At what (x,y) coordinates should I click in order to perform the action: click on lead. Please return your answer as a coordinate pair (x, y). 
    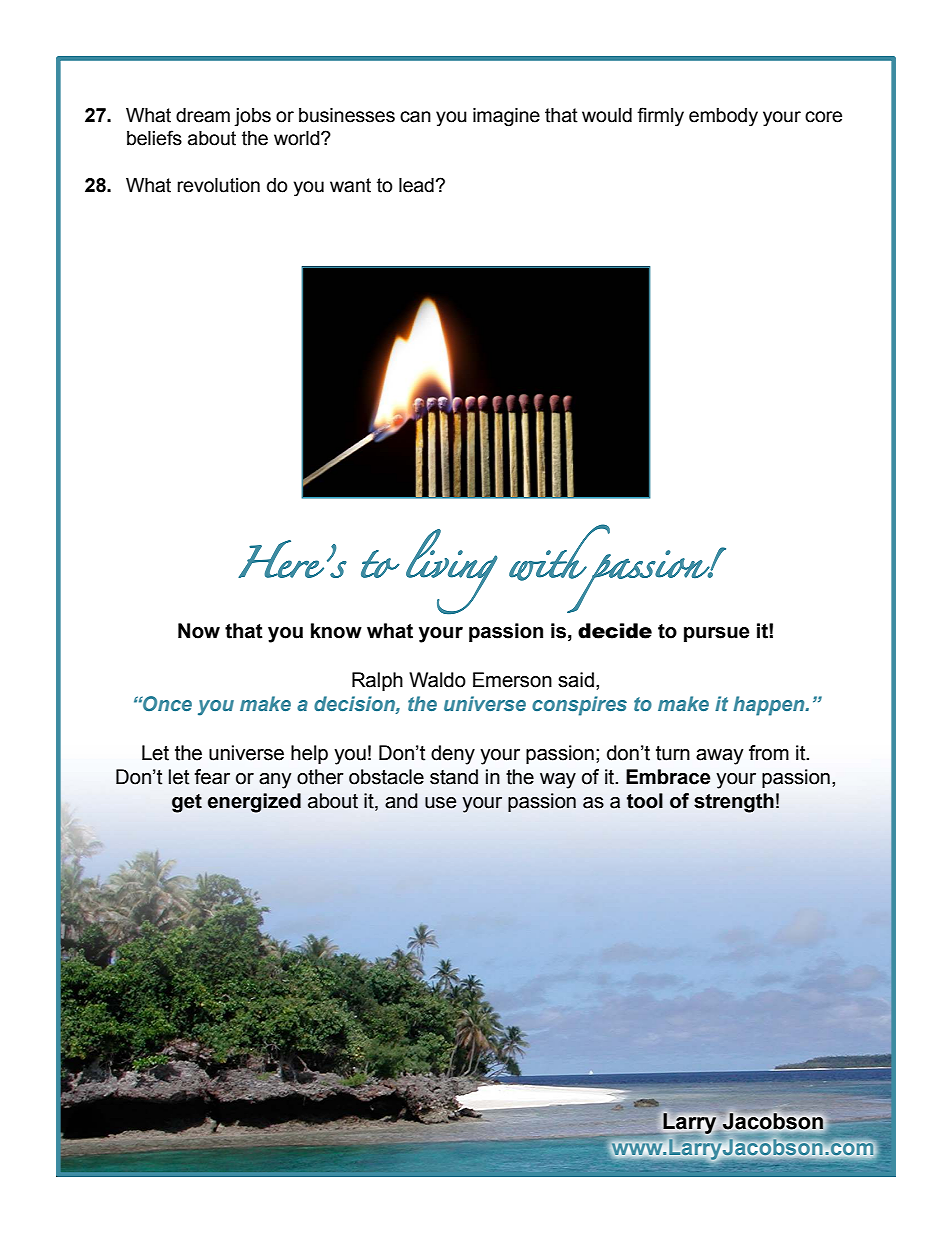
    Looking at the image, I should click on (416, 185).
